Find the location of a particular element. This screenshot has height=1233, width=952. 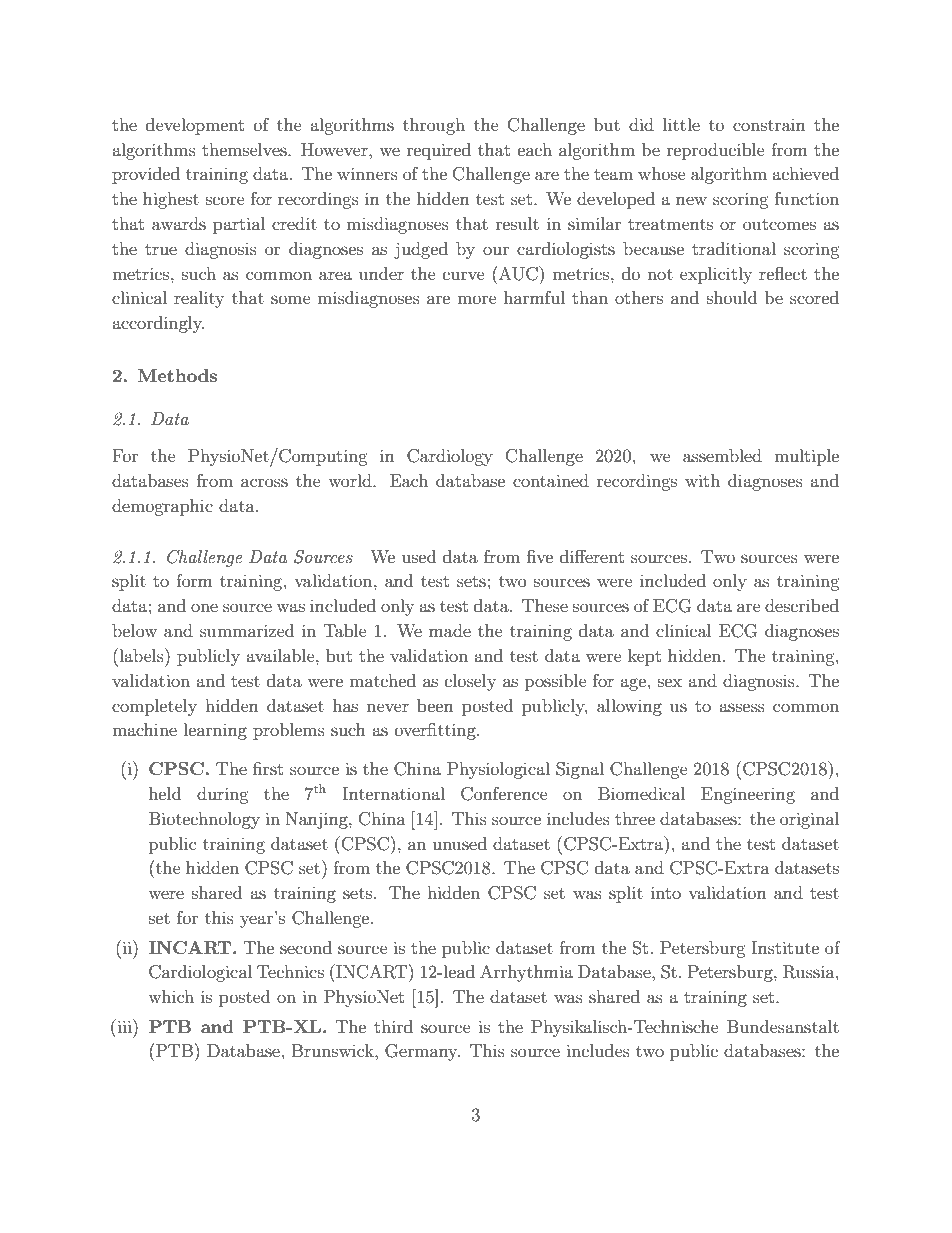

form is located at coordinates (194, 580).
